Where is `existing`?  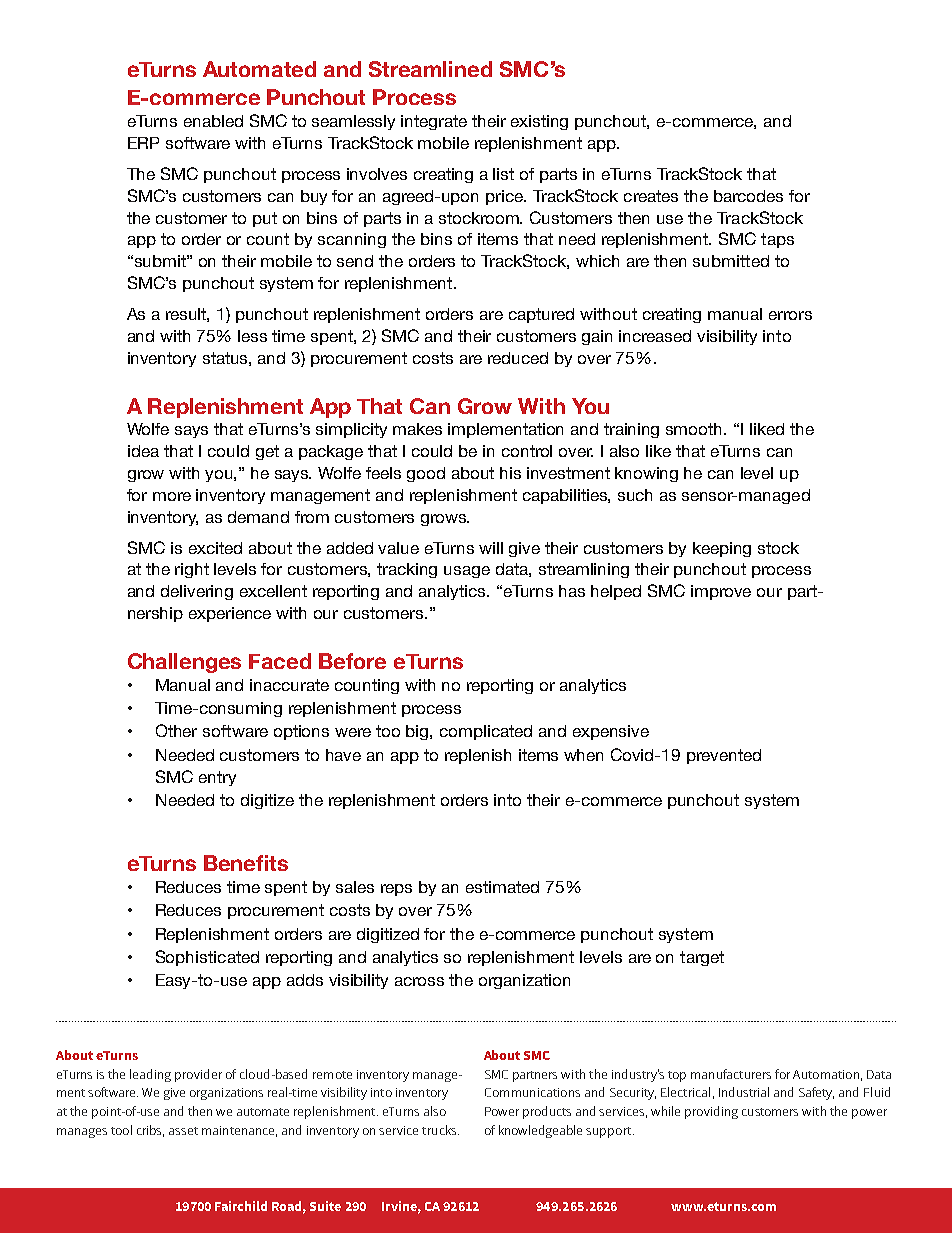 existing is located at coordinates (539, 122).
